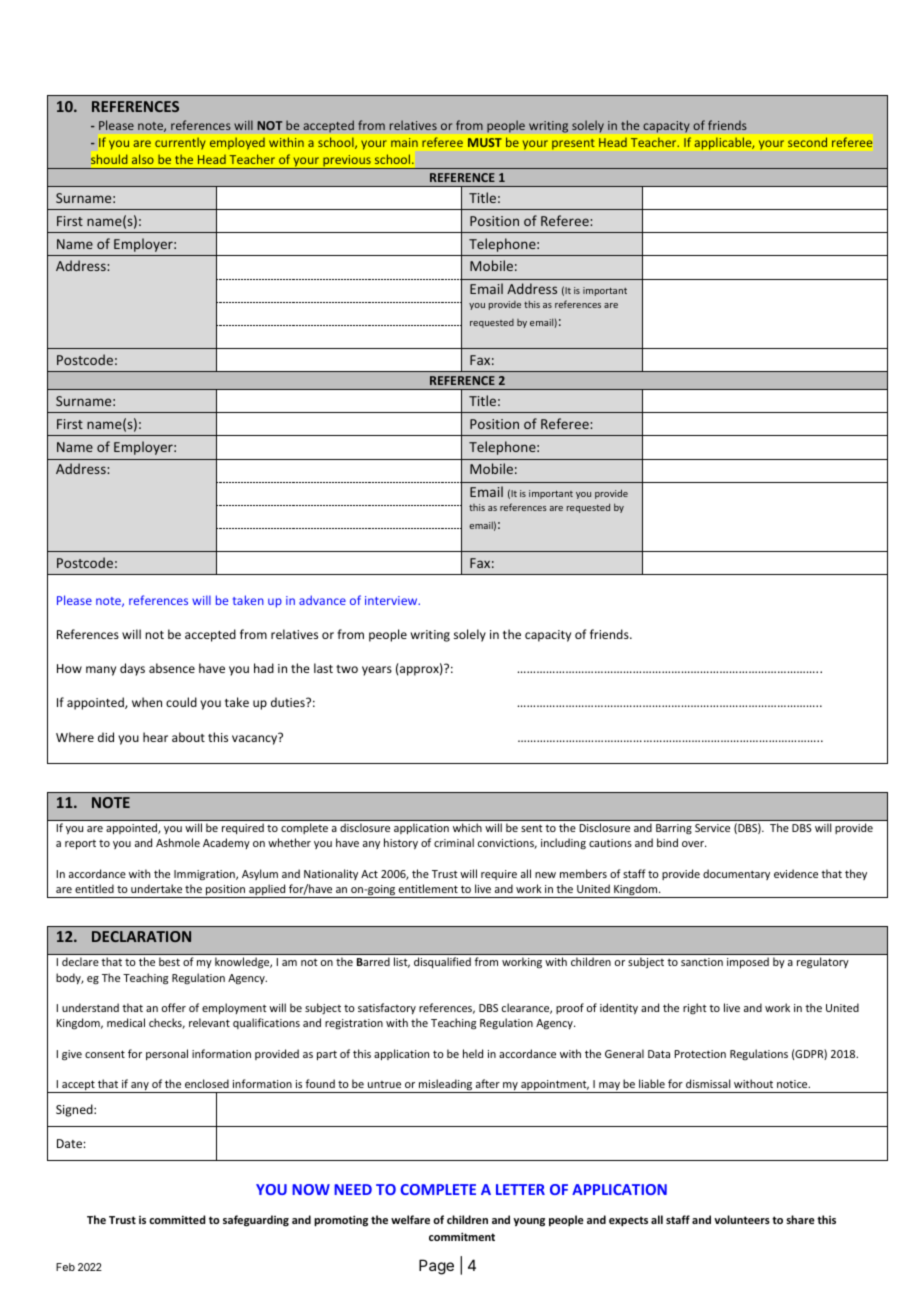 Image resolution: width=924 pixels, height=1308 pixels. Describe the element at coordinates (143, 159) in the screenshot. I see `also` at that location.
